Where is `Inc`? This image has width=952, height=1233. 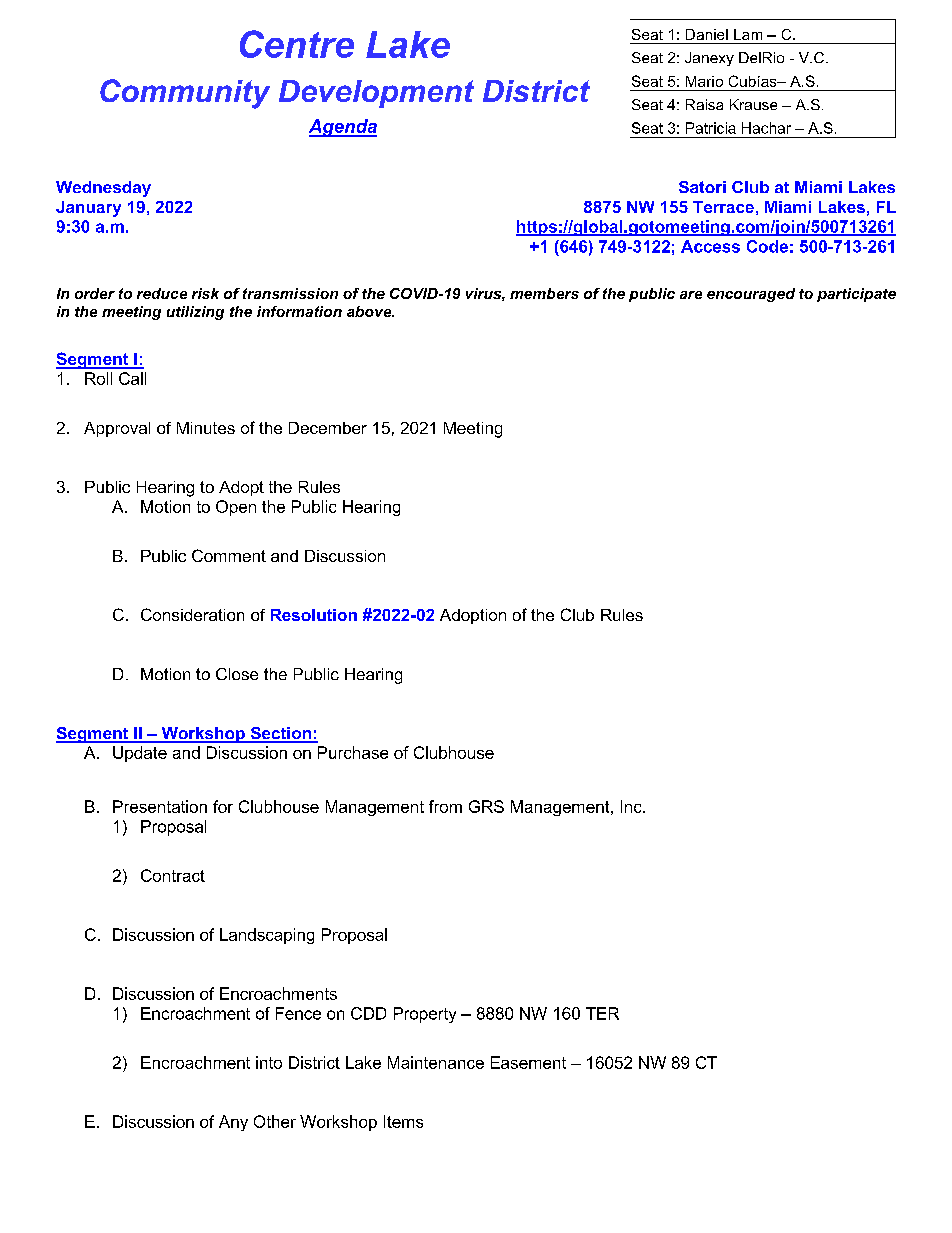
Inc is located at coordinates (632, 806).
